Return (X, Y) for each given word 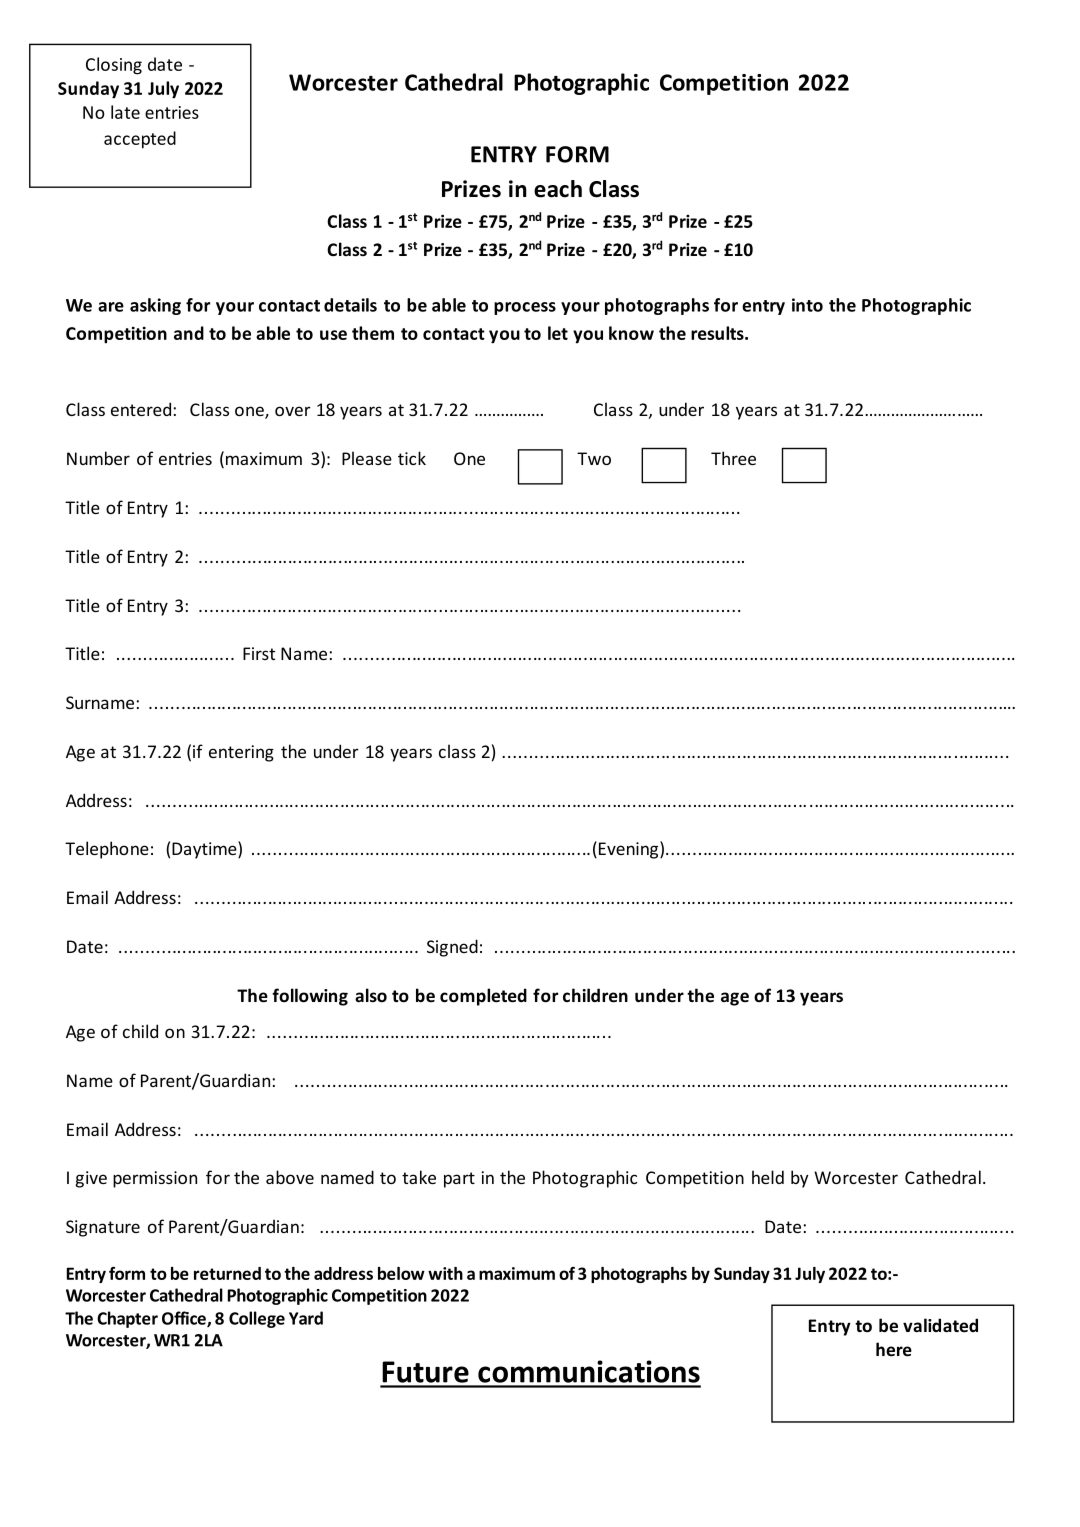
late (125, 112)
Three (733, 458)
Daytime (205, 850)
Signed (452, 948)
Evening (628, 850)
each (558, 189)
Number (98, 458)
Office (185, 1319)
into (807, 305)
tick (412, 458)
